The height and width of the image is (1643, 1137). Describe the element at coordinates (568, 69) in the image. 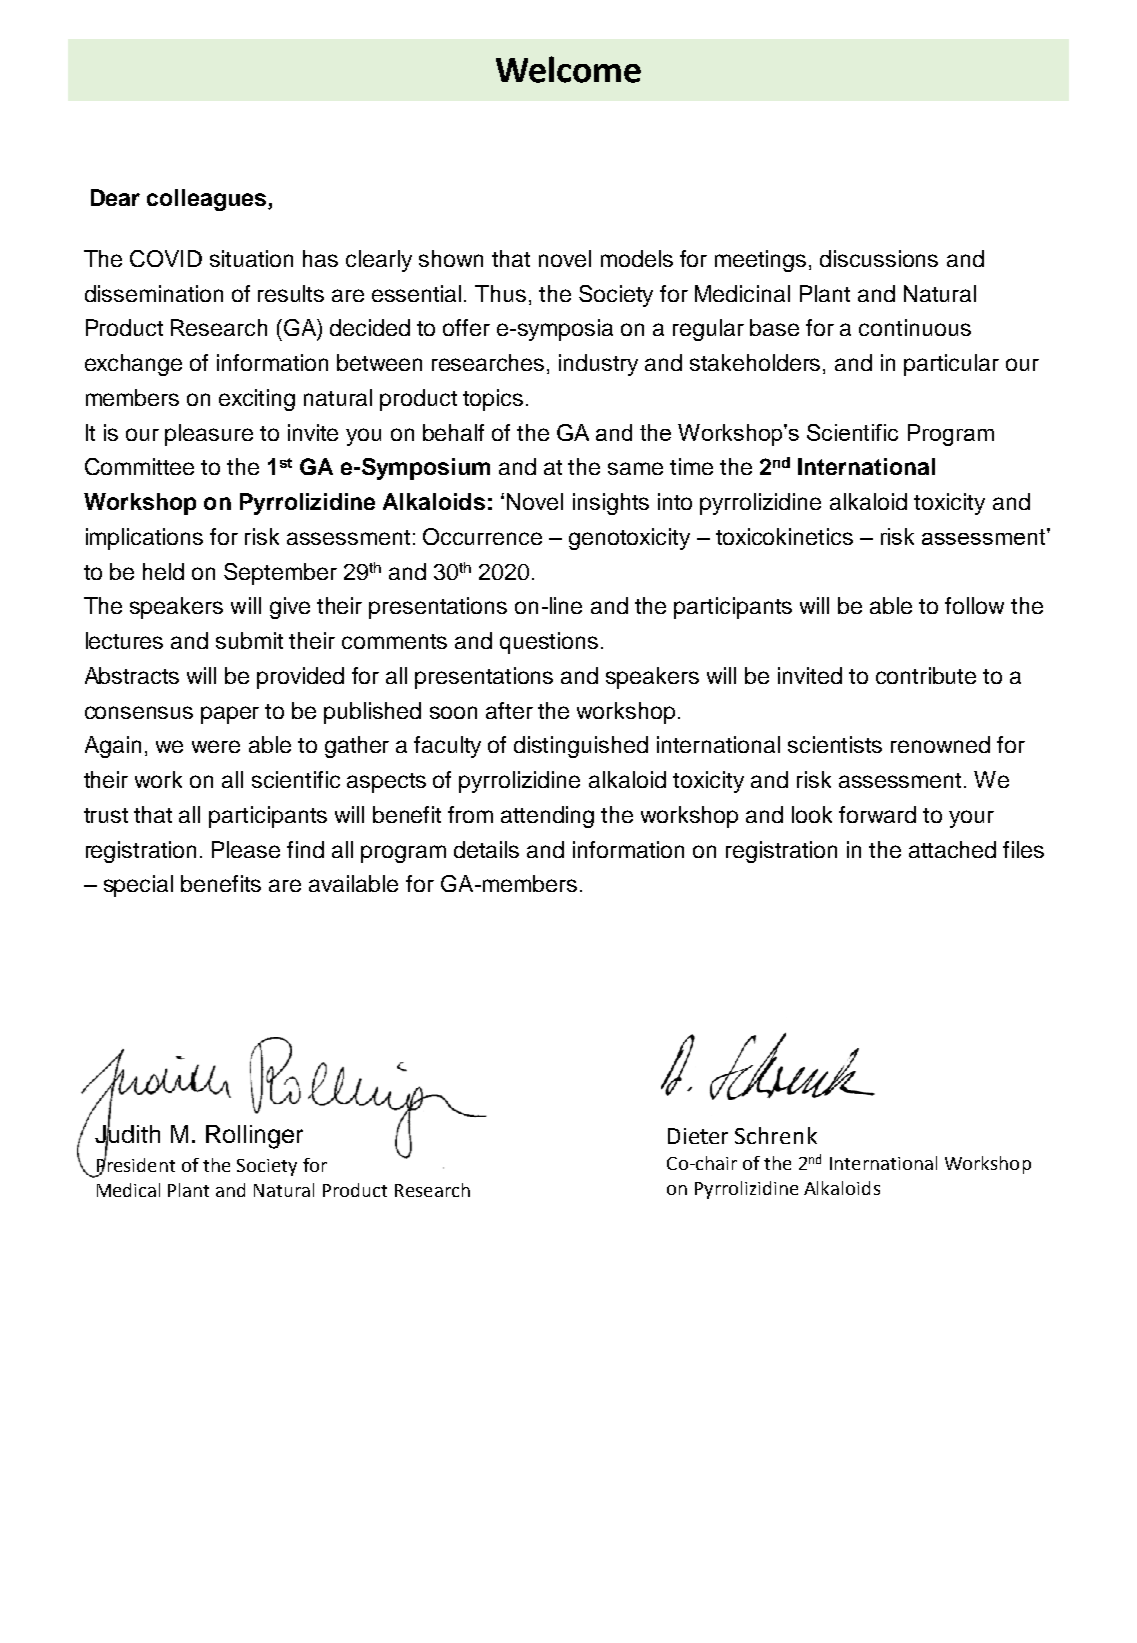

I see `Welcome` at that location.
